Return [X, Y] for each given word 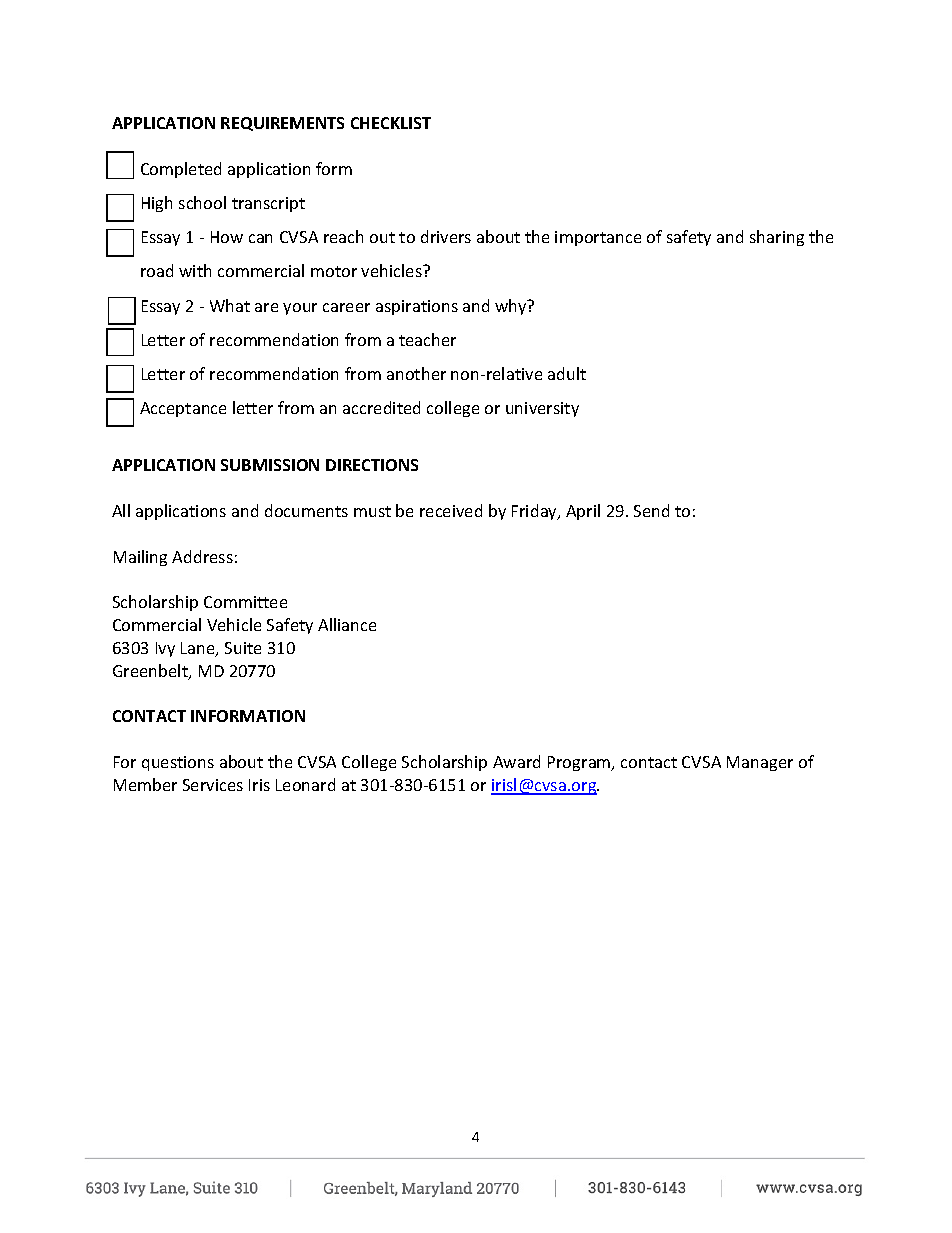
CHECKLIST [391, 123]
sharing [777, 238]
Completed [181, 170]
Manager [760, 763]
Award [516, 761]
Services [213, 785]
